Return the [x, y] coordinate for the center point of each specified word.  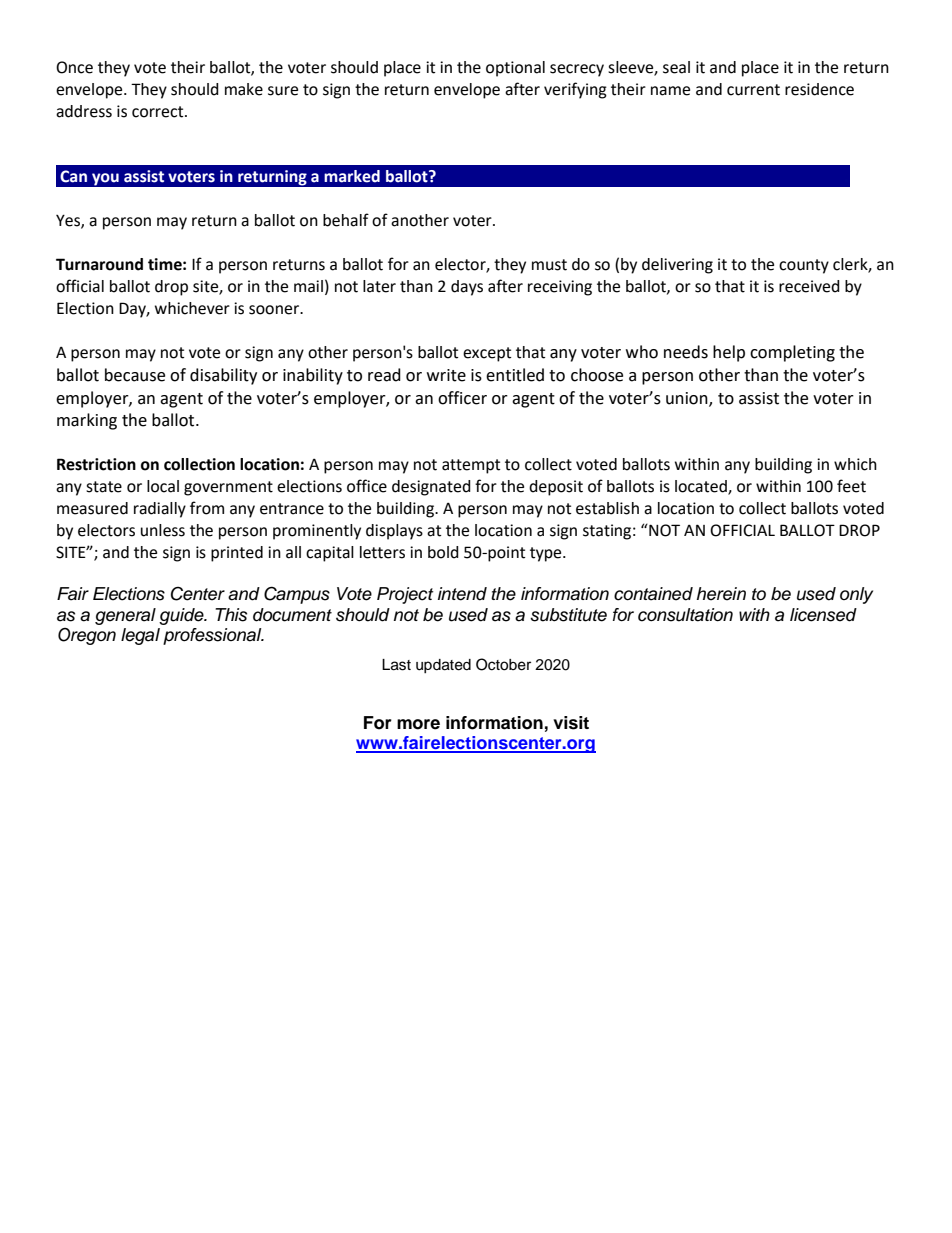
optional [515, 69]
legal [140, 636]
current [753, 90]
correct [159, 112]
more [418, 724]
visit [571, 723]
